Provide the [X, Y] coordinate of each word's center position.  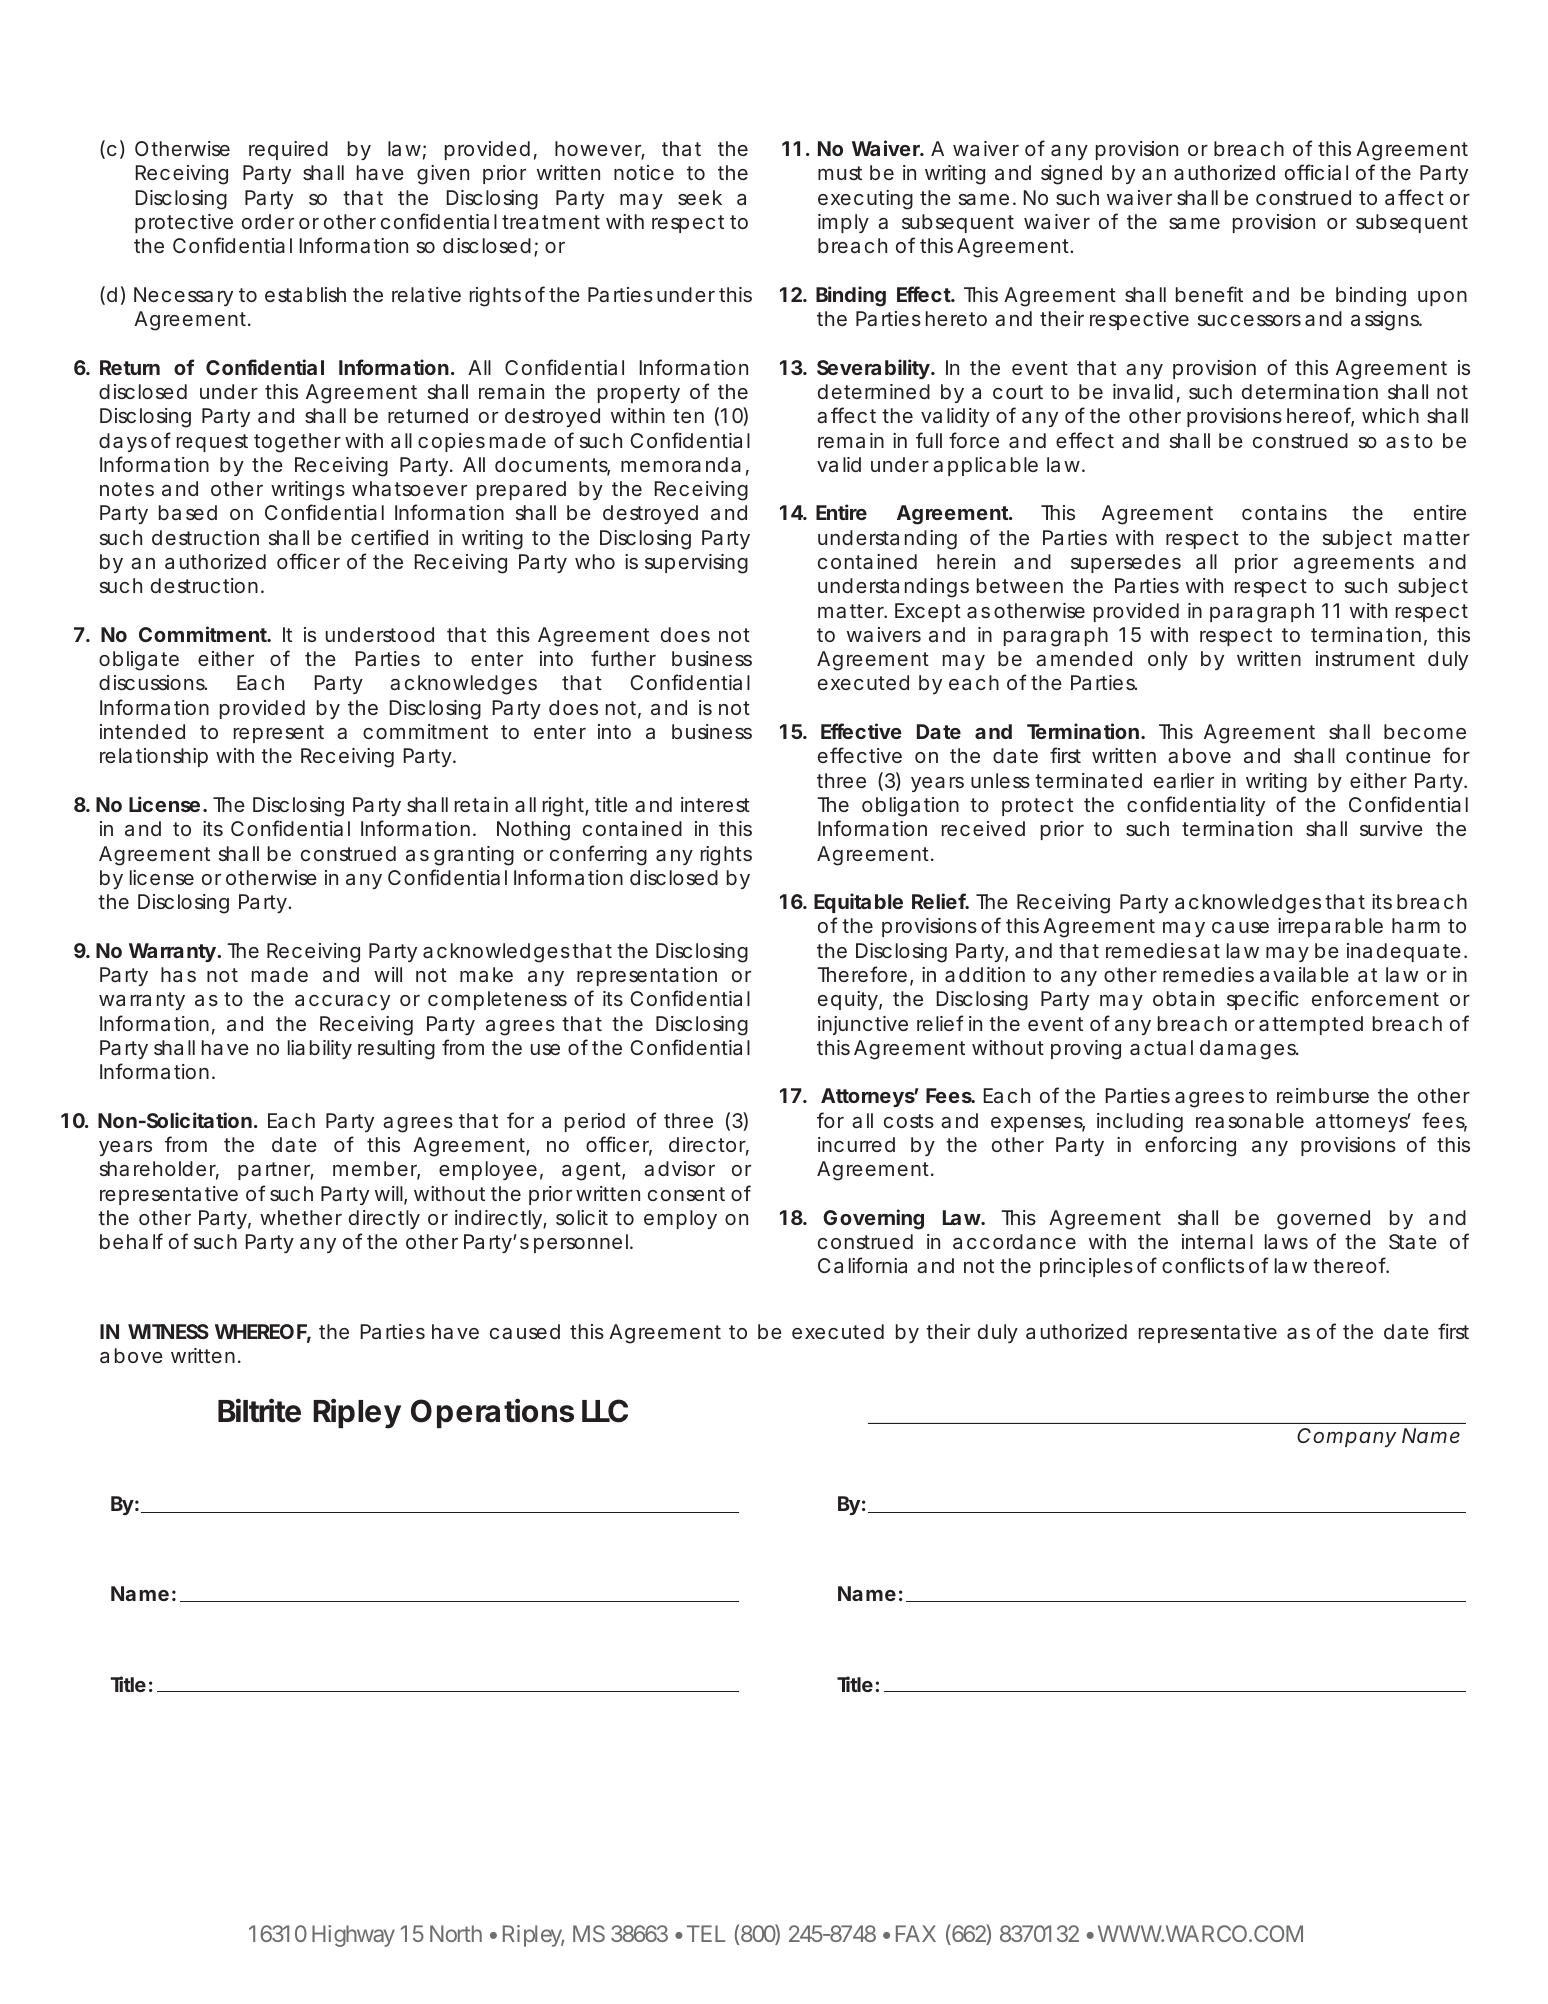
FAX [916, 1933]
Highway [353, 1936]
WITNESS [168, 1331]
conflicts [1203, 1265]
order [268, 221]
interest [715, 804]
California [862, 1265]
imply [843, 223]
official [1316, 172]
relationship [154, 757]
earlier [1184, 780]
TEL [706, 1933]
